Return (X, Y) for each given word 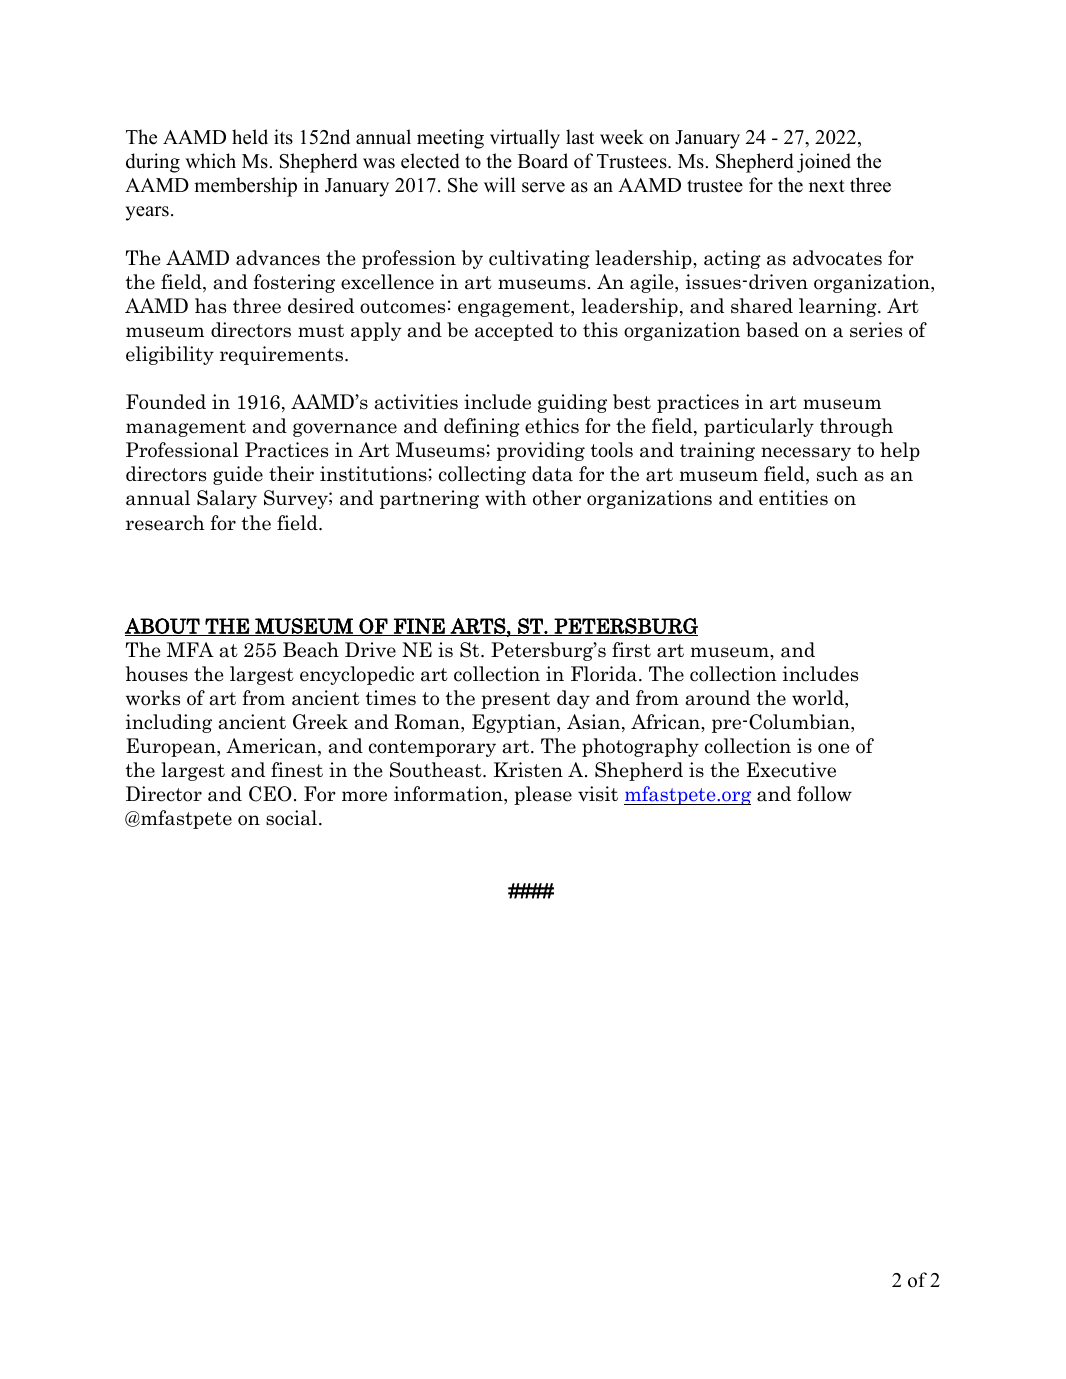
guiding (572, 403)
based (772, 330)
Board (543, 161)
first (631, 650)
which (210, 161)
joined (824, 163)
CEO (270, 794)
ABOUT (163, 627)
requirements (283, 355)
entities (793, 498)
